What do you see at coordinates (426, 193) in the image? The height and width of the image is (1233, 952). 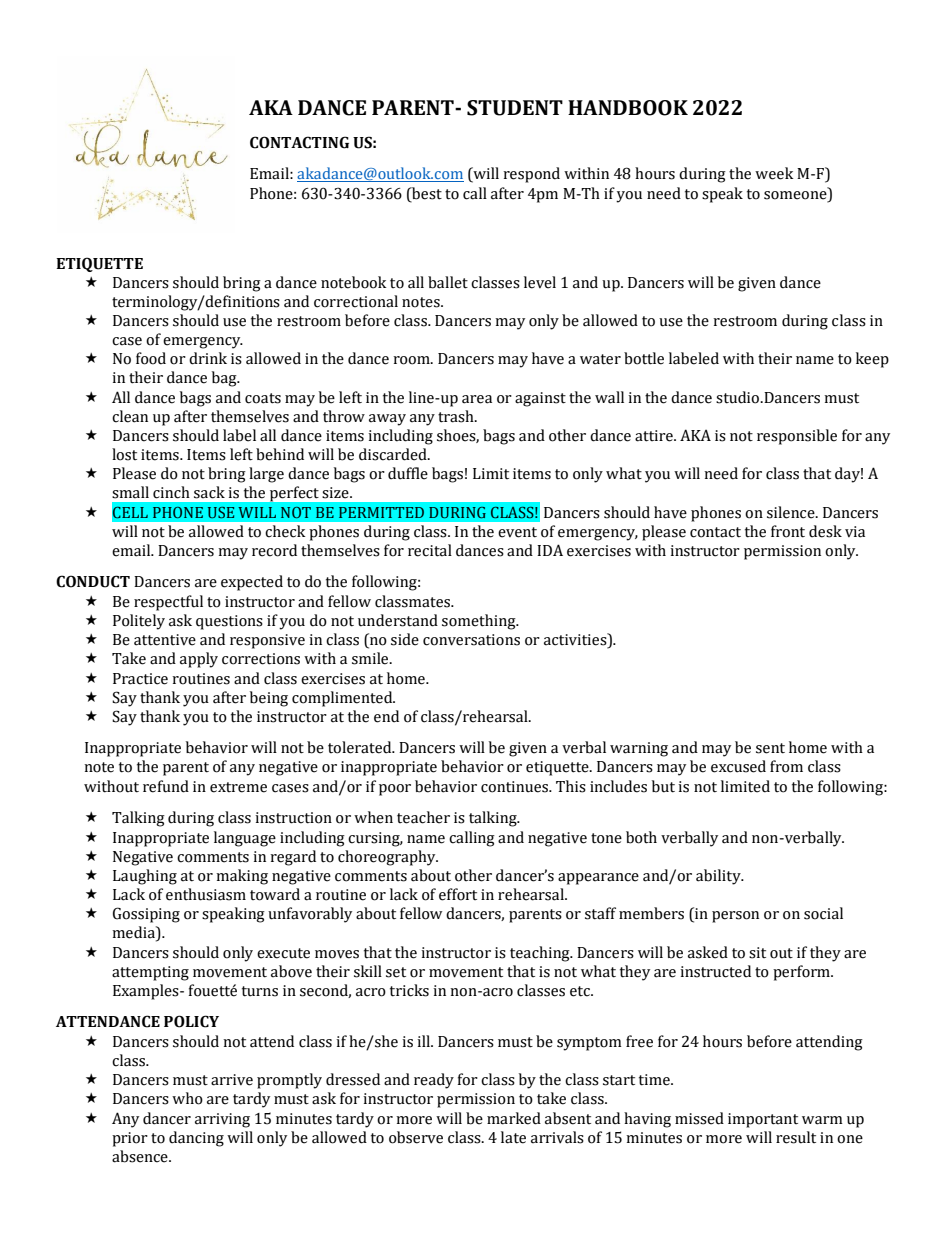 I see `best` at bounding box center [426, 193].
